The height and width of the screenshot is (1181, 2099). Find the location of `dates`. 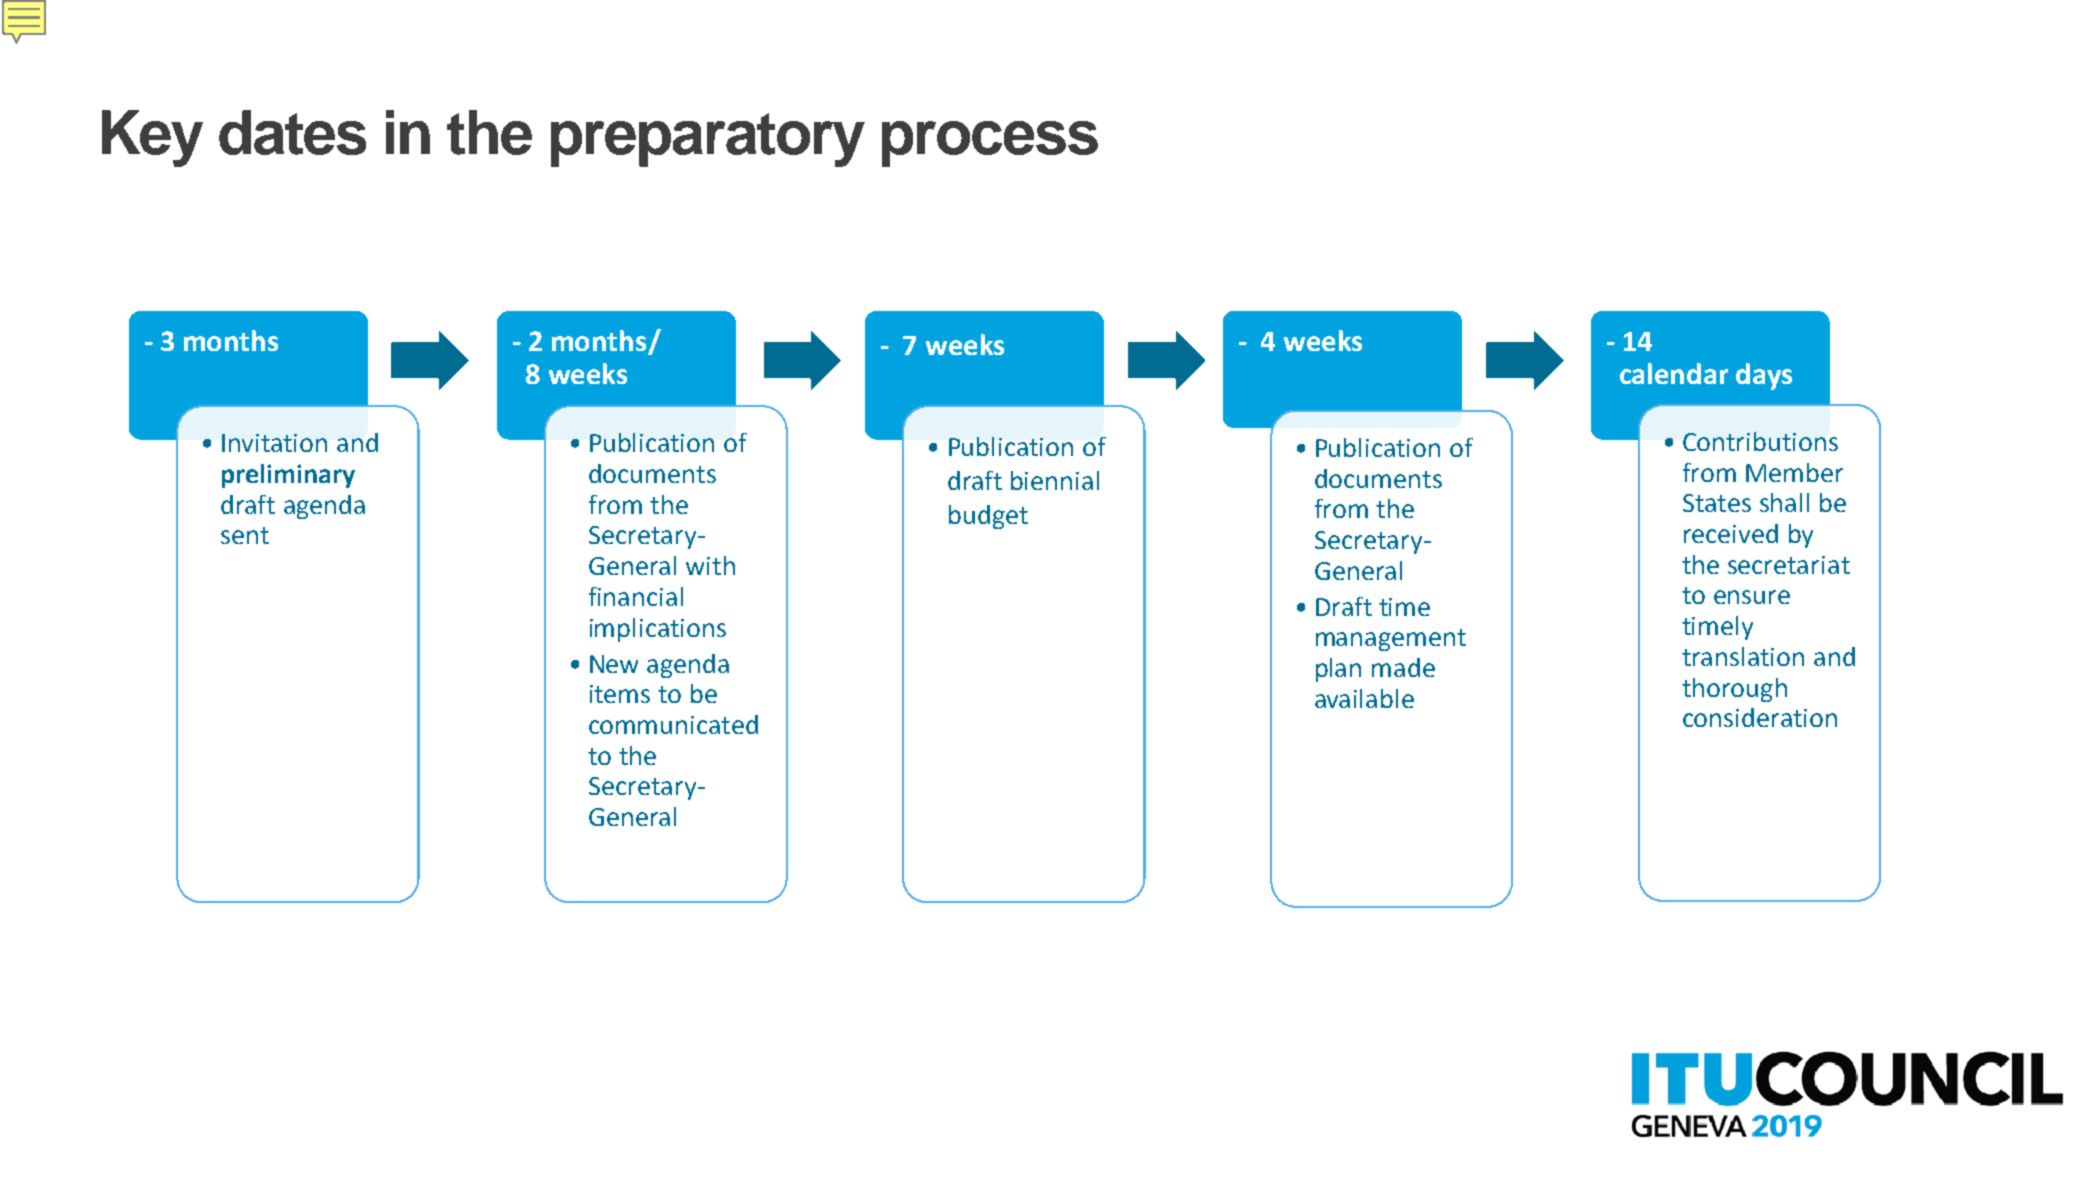

dates is located at coordinates (292, 132).
